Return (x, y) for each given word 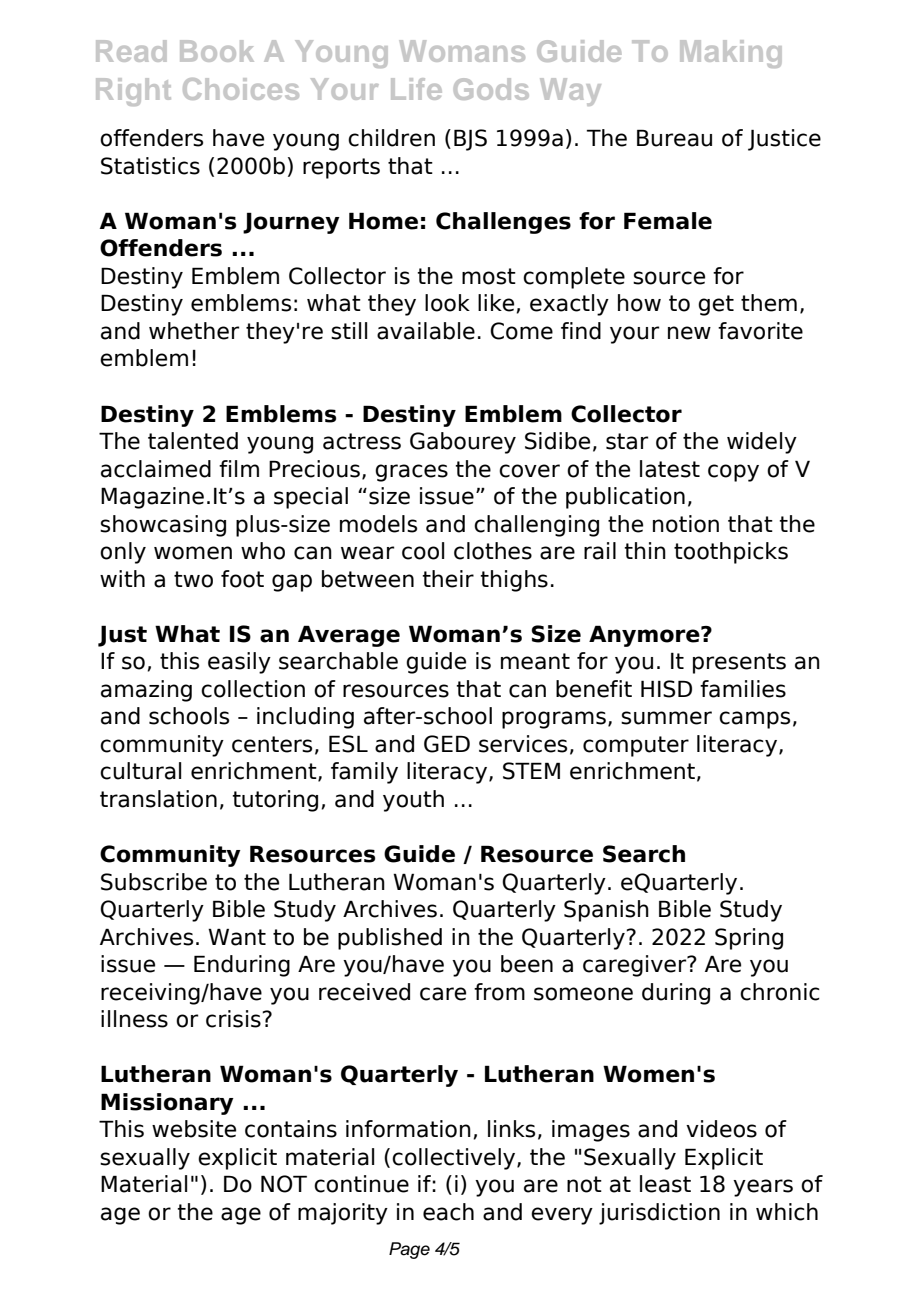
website (194, 1129)
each (448, 1212)
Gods (491, 89)
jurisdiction (659, 1214)
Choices (241, 89)
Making (731, 54)
